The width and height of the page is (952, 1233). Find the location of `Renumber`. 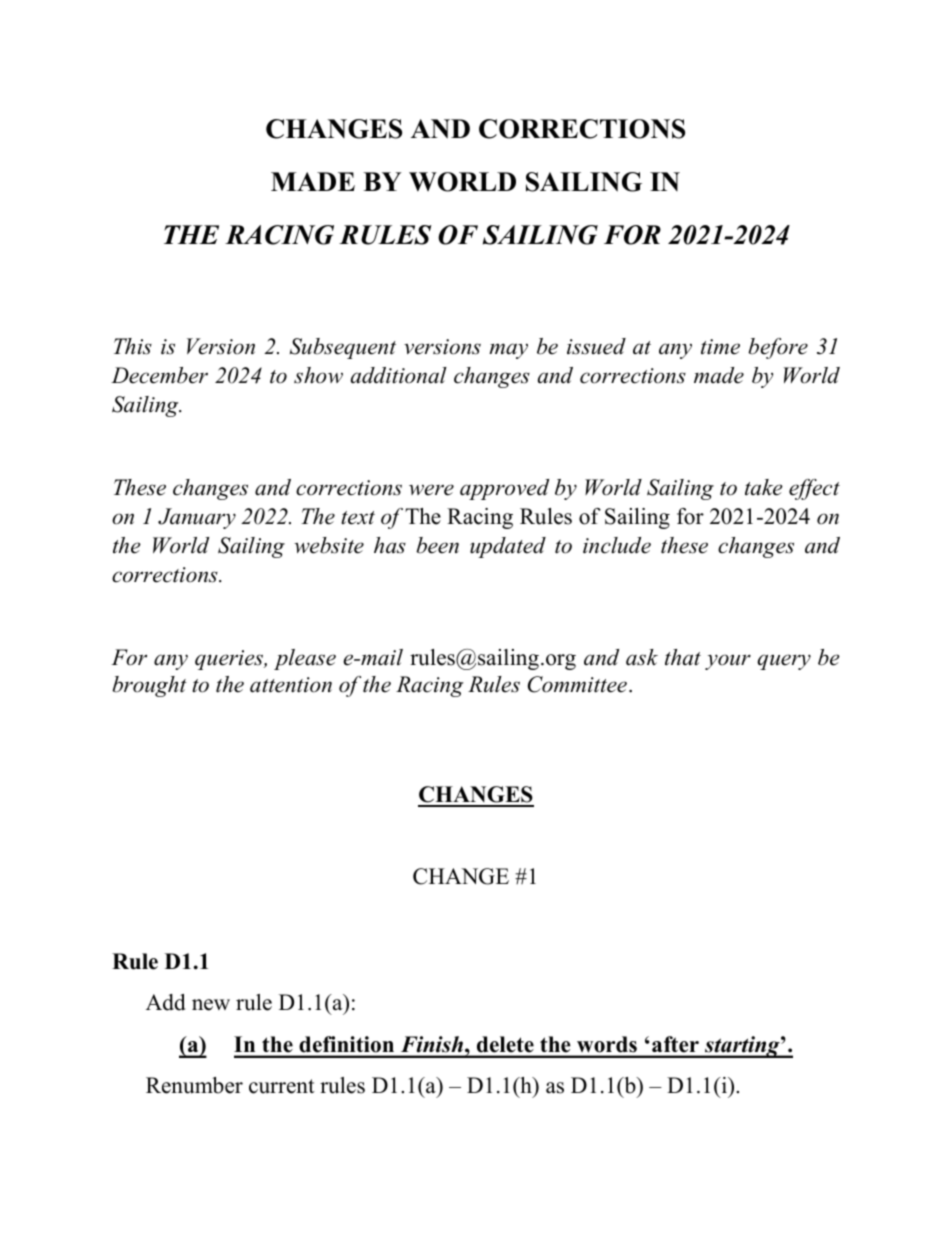

Renumber is located at coordinates (194, 1085).
